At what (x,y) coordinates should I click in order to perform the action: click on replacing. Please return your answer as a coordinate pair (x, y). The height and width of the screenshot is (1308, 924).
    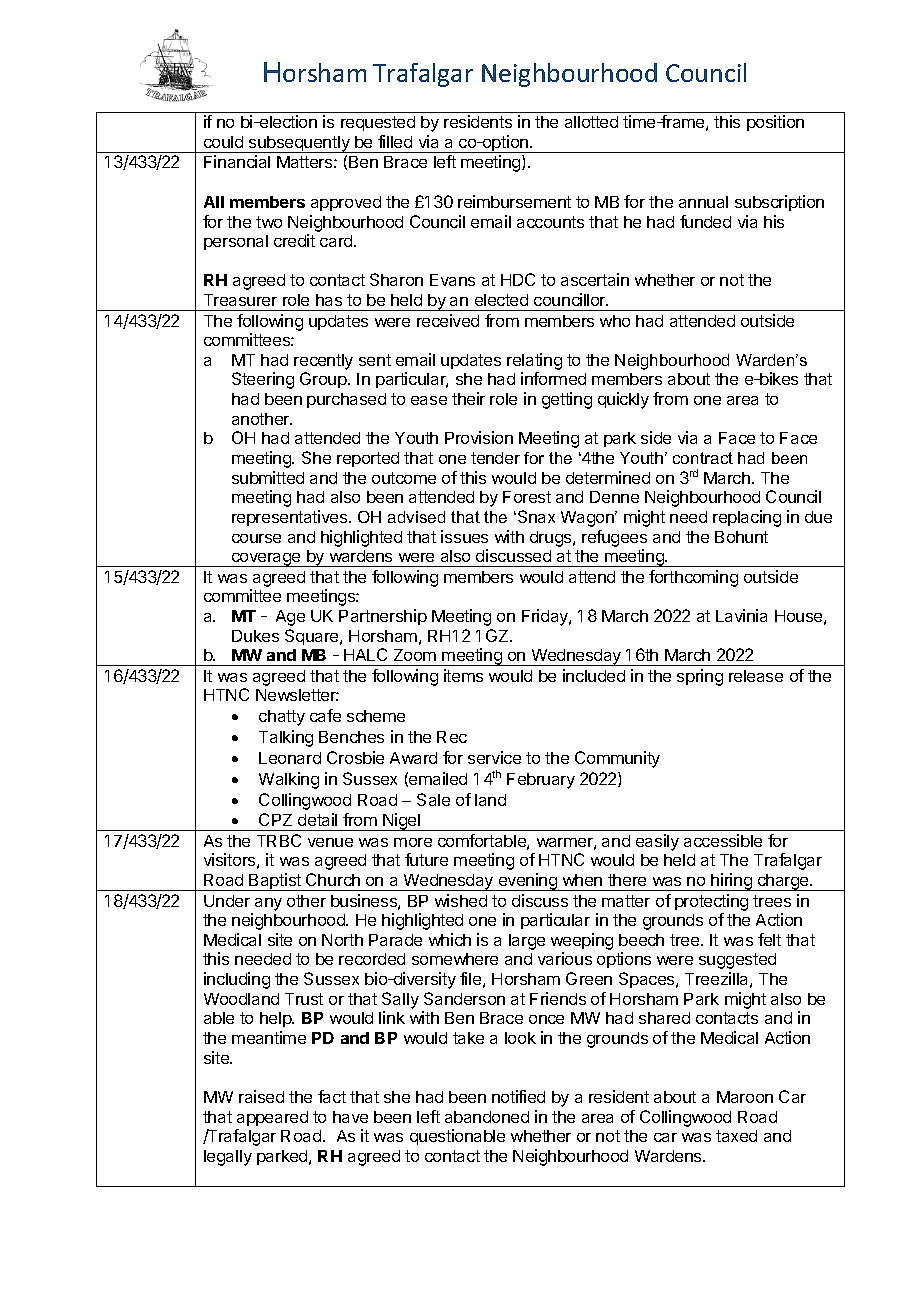
    Looking at the image, I should click on (747, 518).
